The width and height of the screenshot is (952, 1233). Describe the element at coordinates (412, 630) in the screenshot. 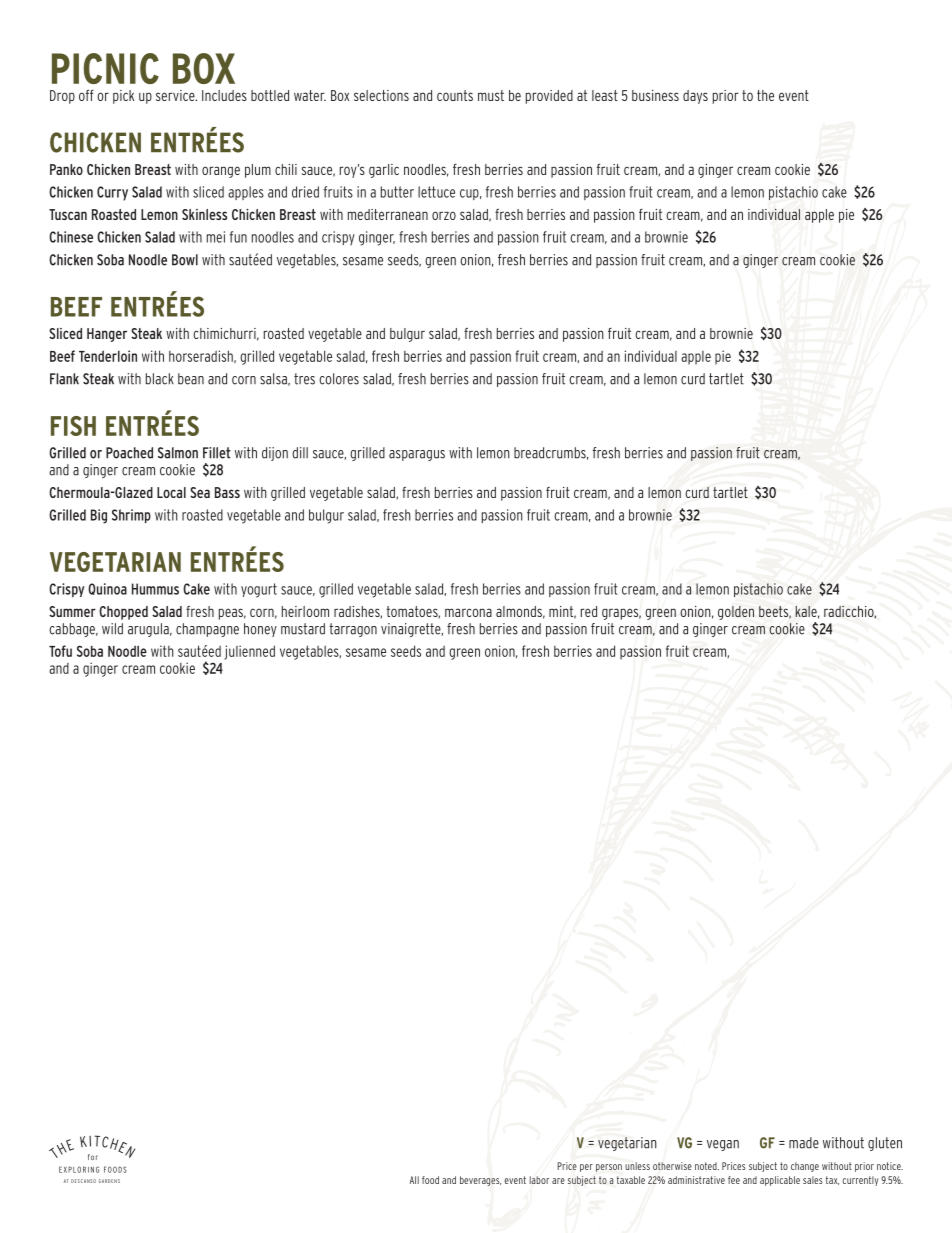

I see `vinaigrette` at that location.
